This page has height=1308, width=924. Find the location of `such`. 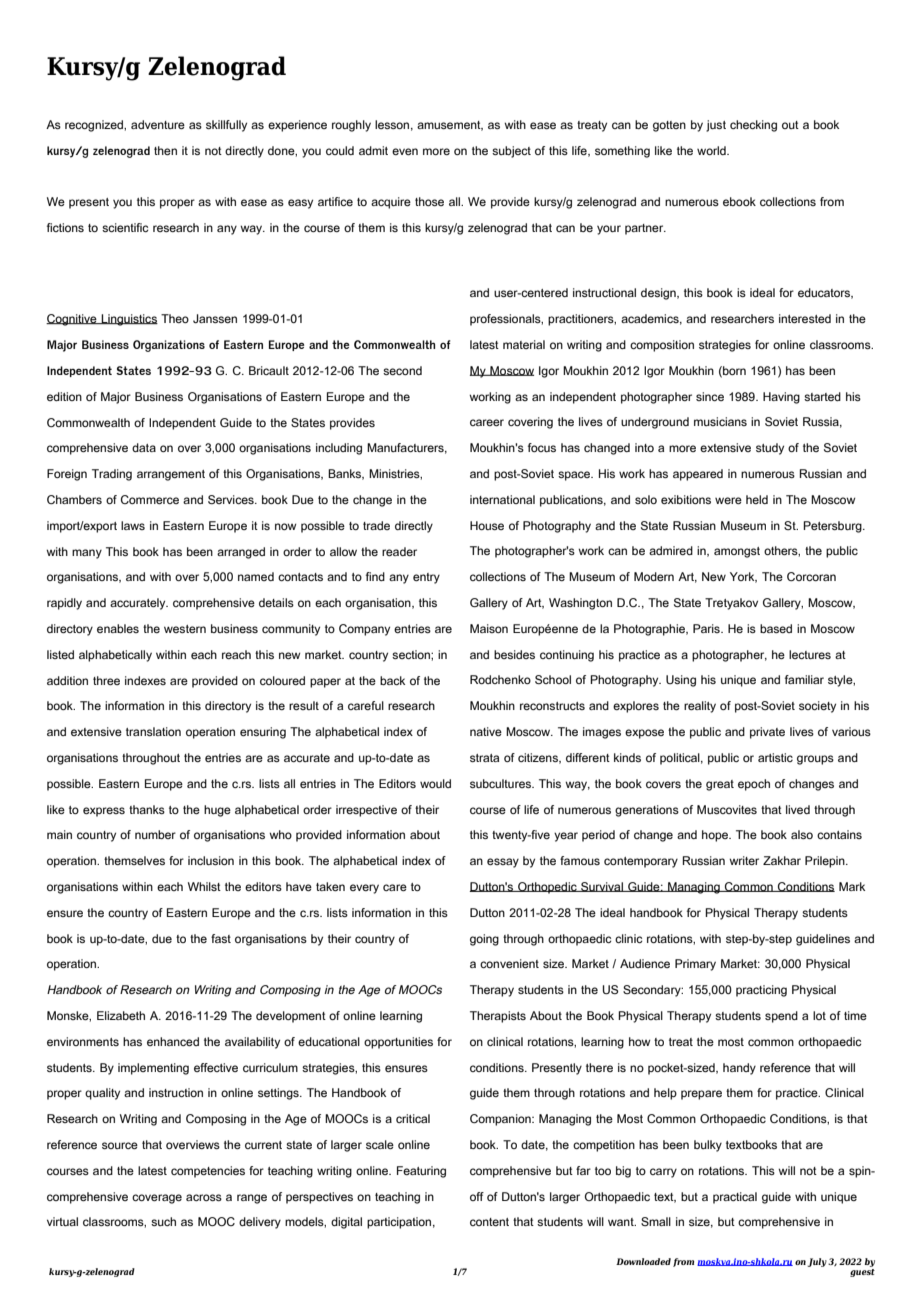

such is located at coordinates (163, 1221).
